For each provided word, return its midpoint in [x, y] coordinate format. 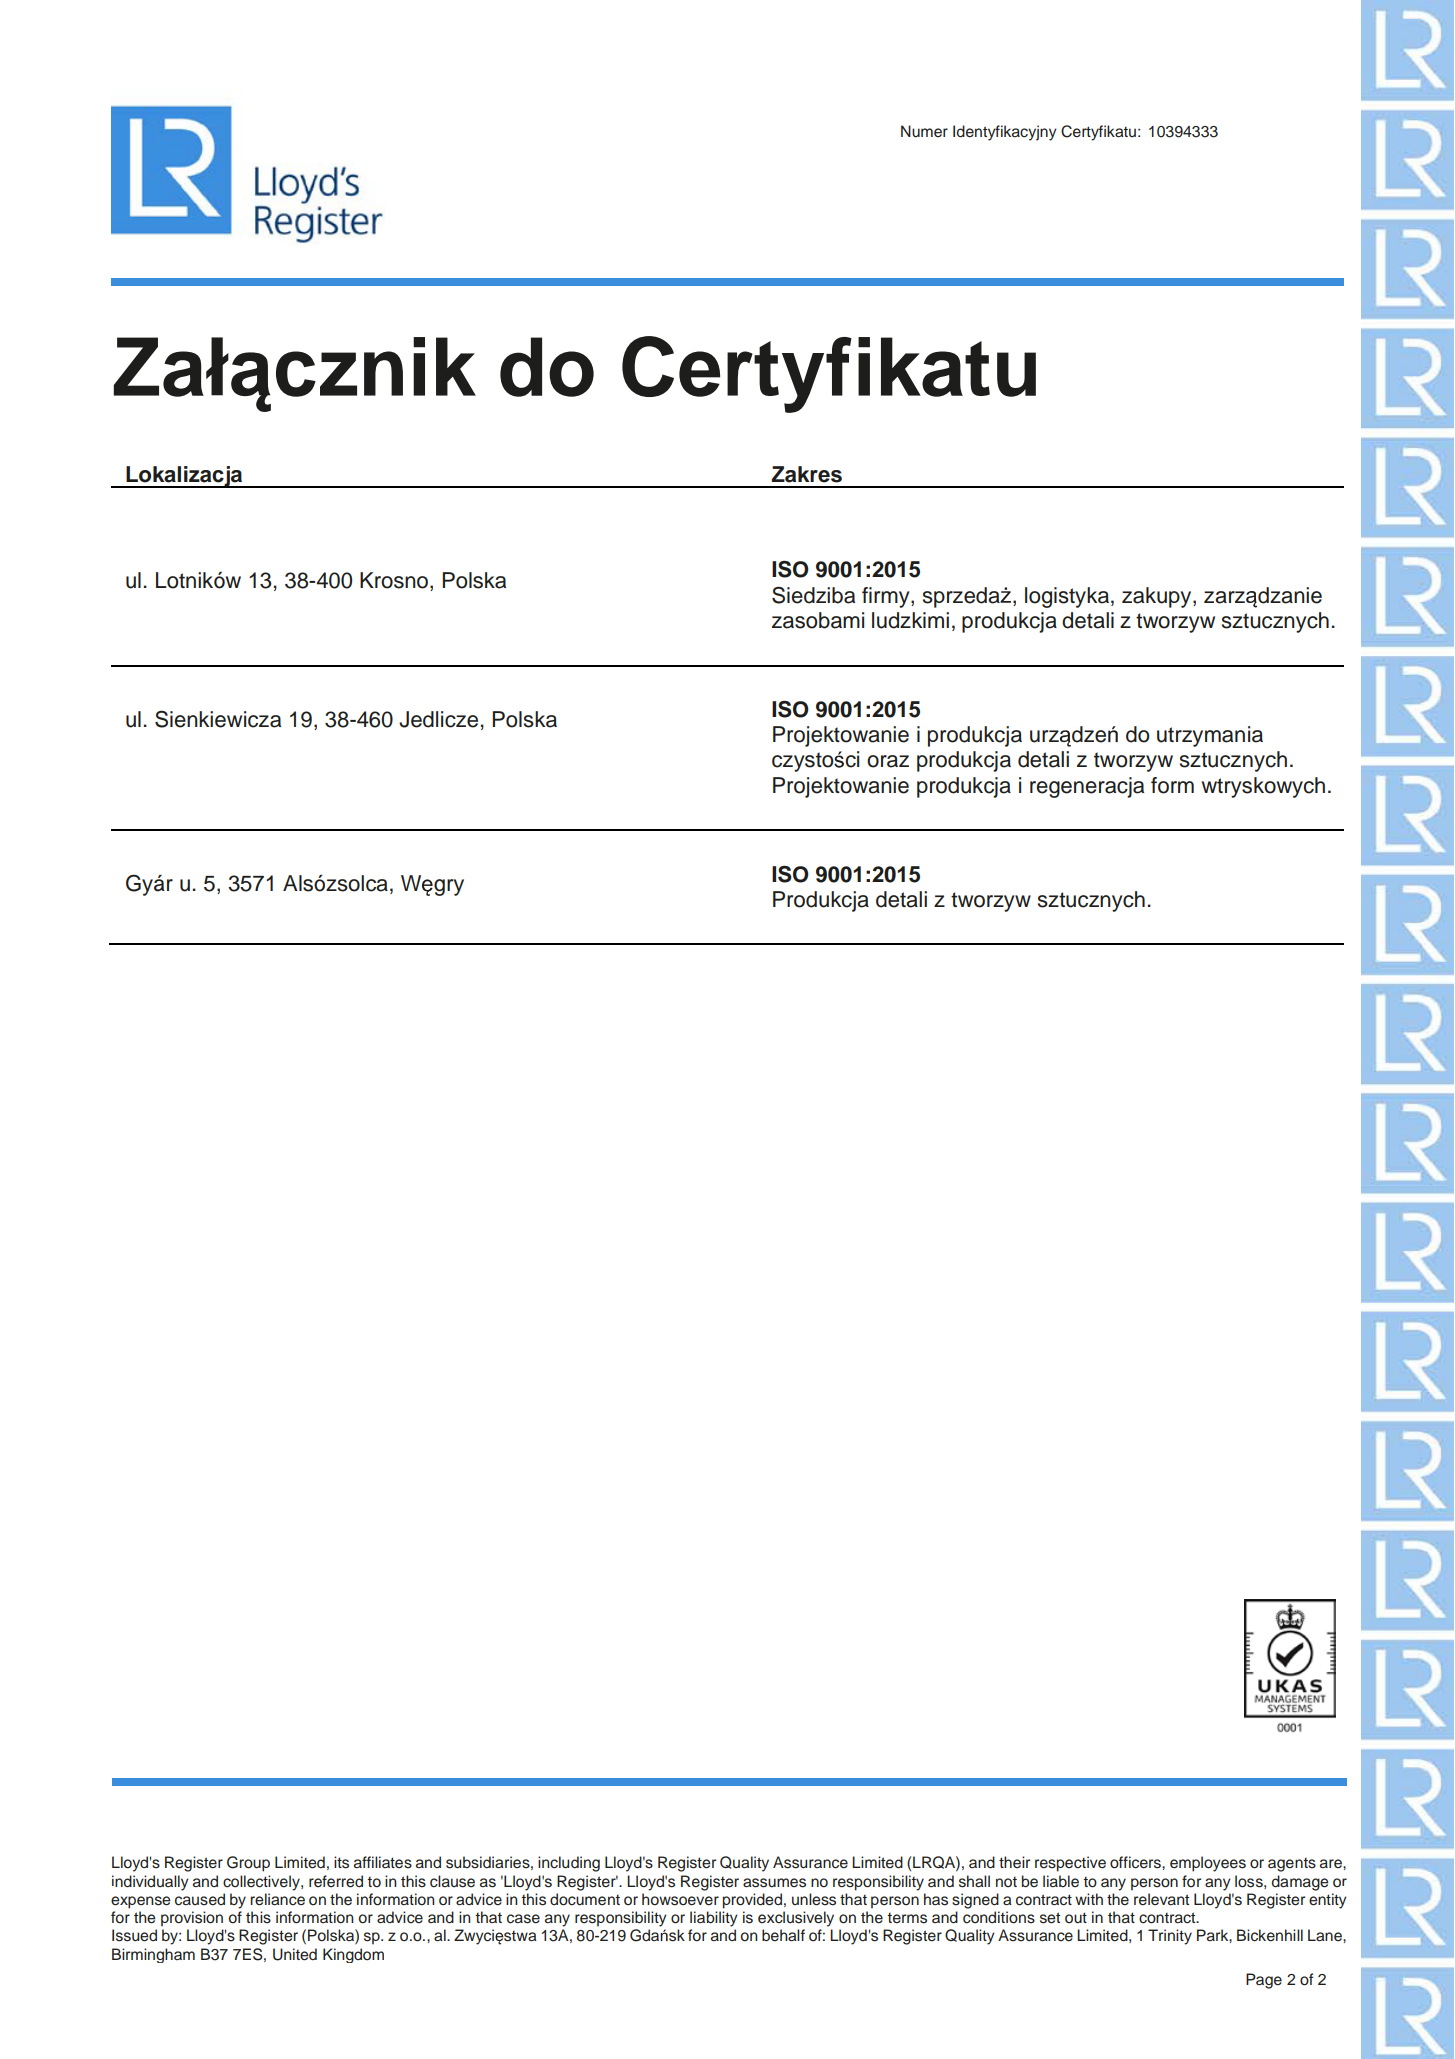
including [569, 1864]
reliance [277, 1899]
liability [714, 1919]
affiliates [383, 1862]
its [341, 1862]
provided [752, 1901]
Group [248, 1864]
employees [1208, 1864]
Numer [924, 131]
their [1014, 1862]
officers [1136, 1862]
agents [1292, 1865]
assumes [774, 1883]
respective [1070, 1864]
